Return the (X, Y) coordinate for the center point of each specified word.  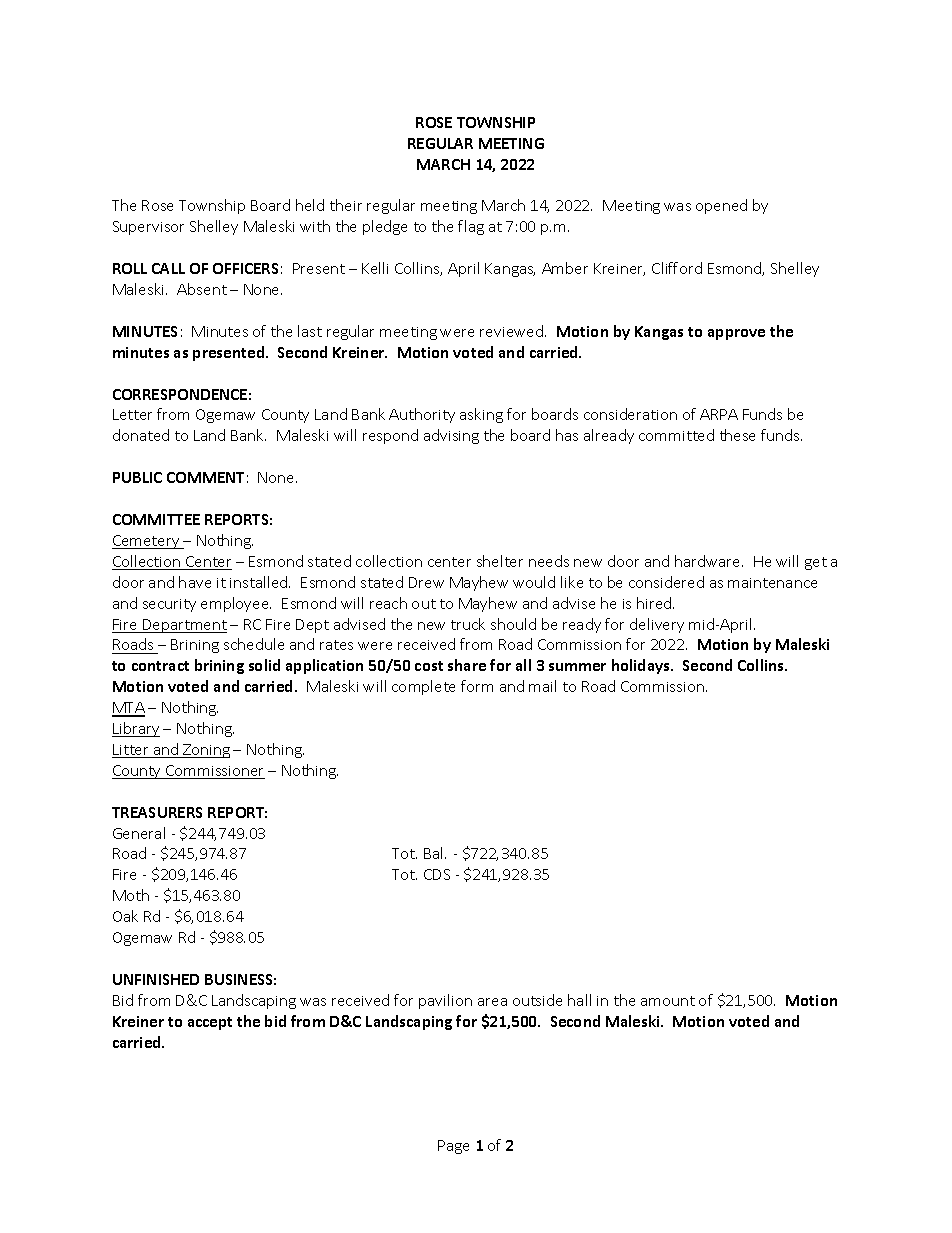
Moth (131, 895)
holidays (642, 666)
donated (141, 435)
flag (471, 227)
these (737, 435)
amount (668, 1001)
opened (721, 206)
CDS (437, 874)
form (477, 686)
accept (210, 1023)
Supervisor (148, 228)
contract (160, 666)
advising (451, 436)
